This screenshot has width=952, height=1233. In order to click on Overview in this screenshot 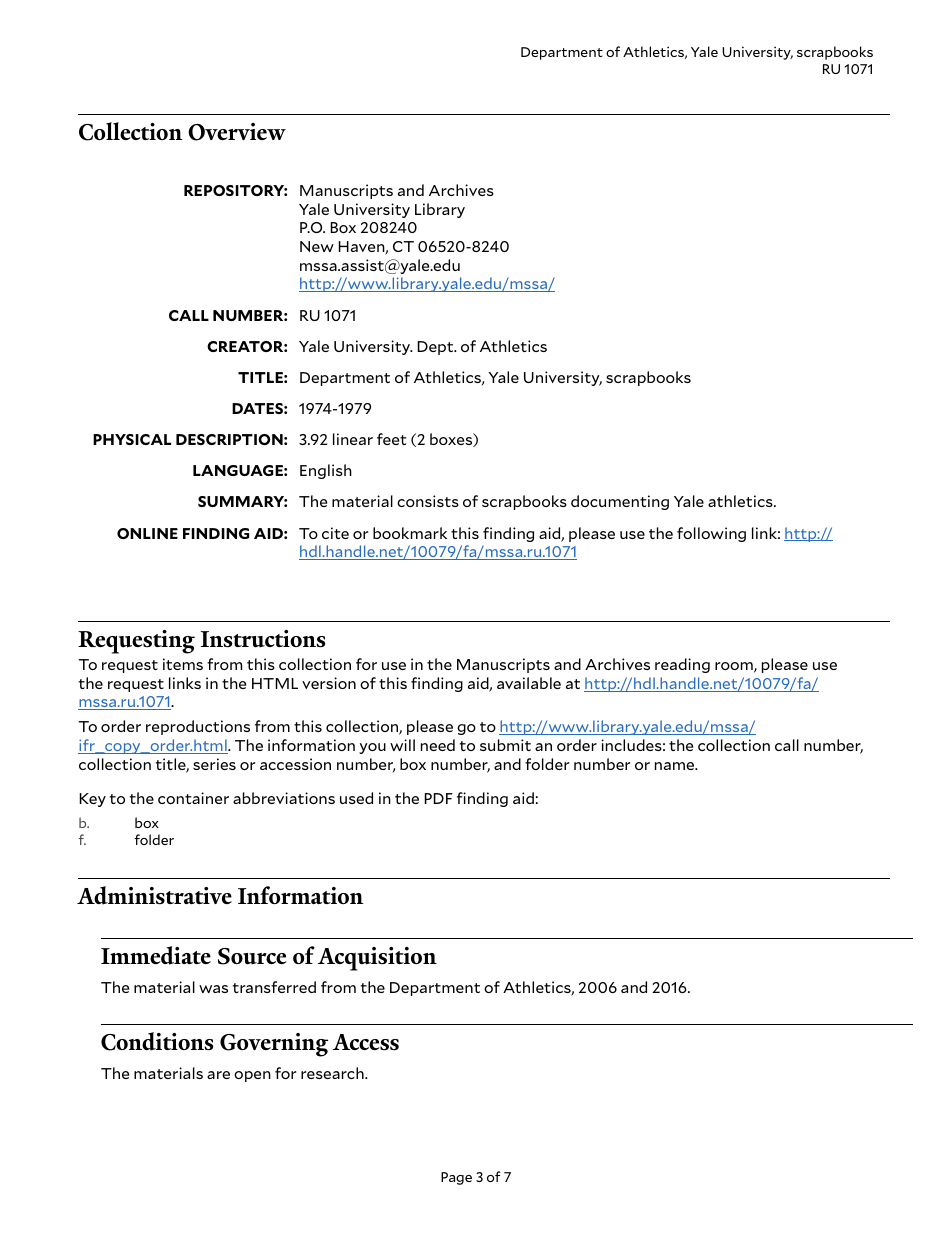, I will do `click(237, 132)`.
